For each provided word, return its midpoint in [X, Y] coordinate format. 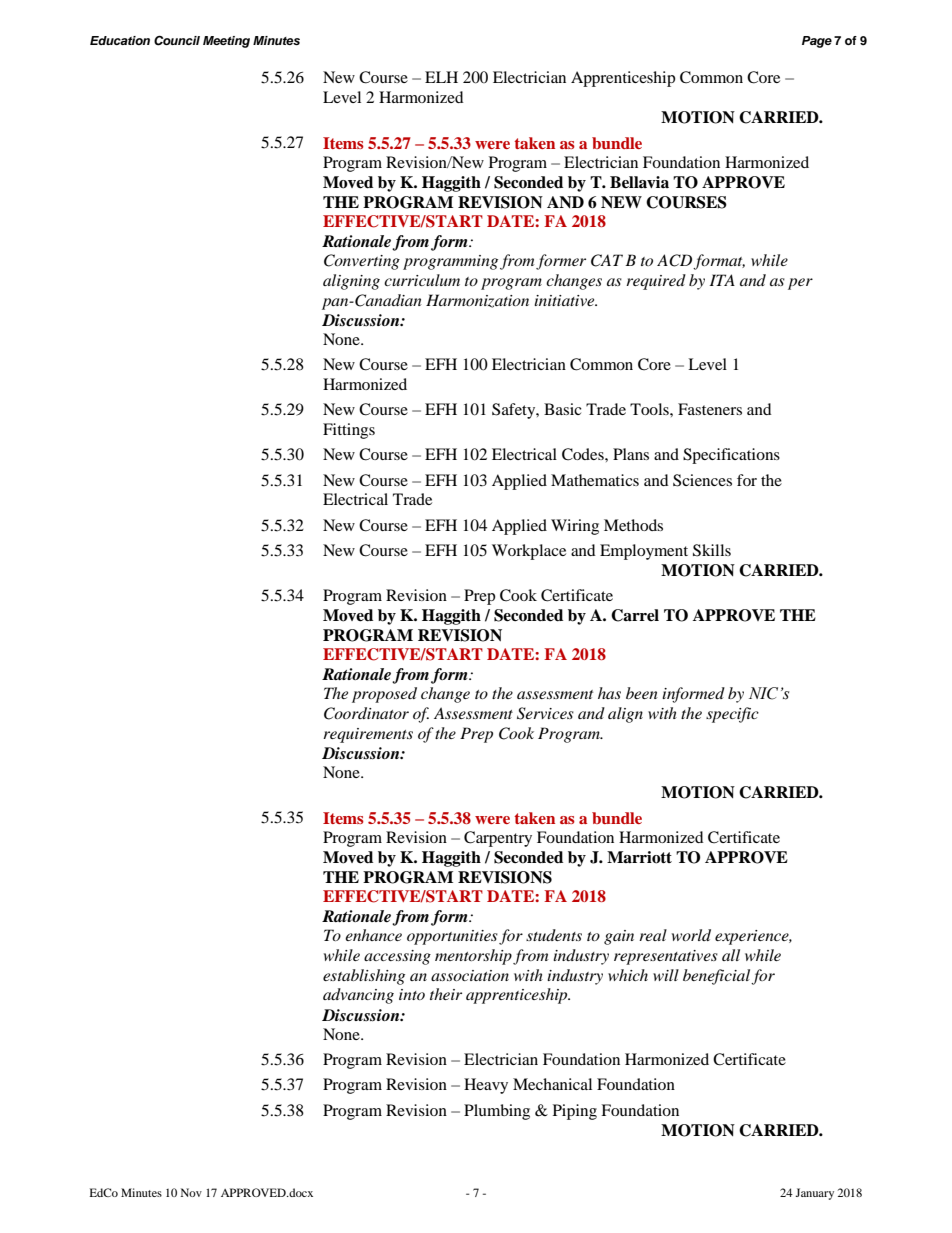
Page [817, 42]
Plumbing [497, 1112]
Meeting [226, 42]
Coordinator [366, 713]
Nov [191, 1192]
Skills [712, 550]
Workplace [529, 552]
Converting [362, 262]
